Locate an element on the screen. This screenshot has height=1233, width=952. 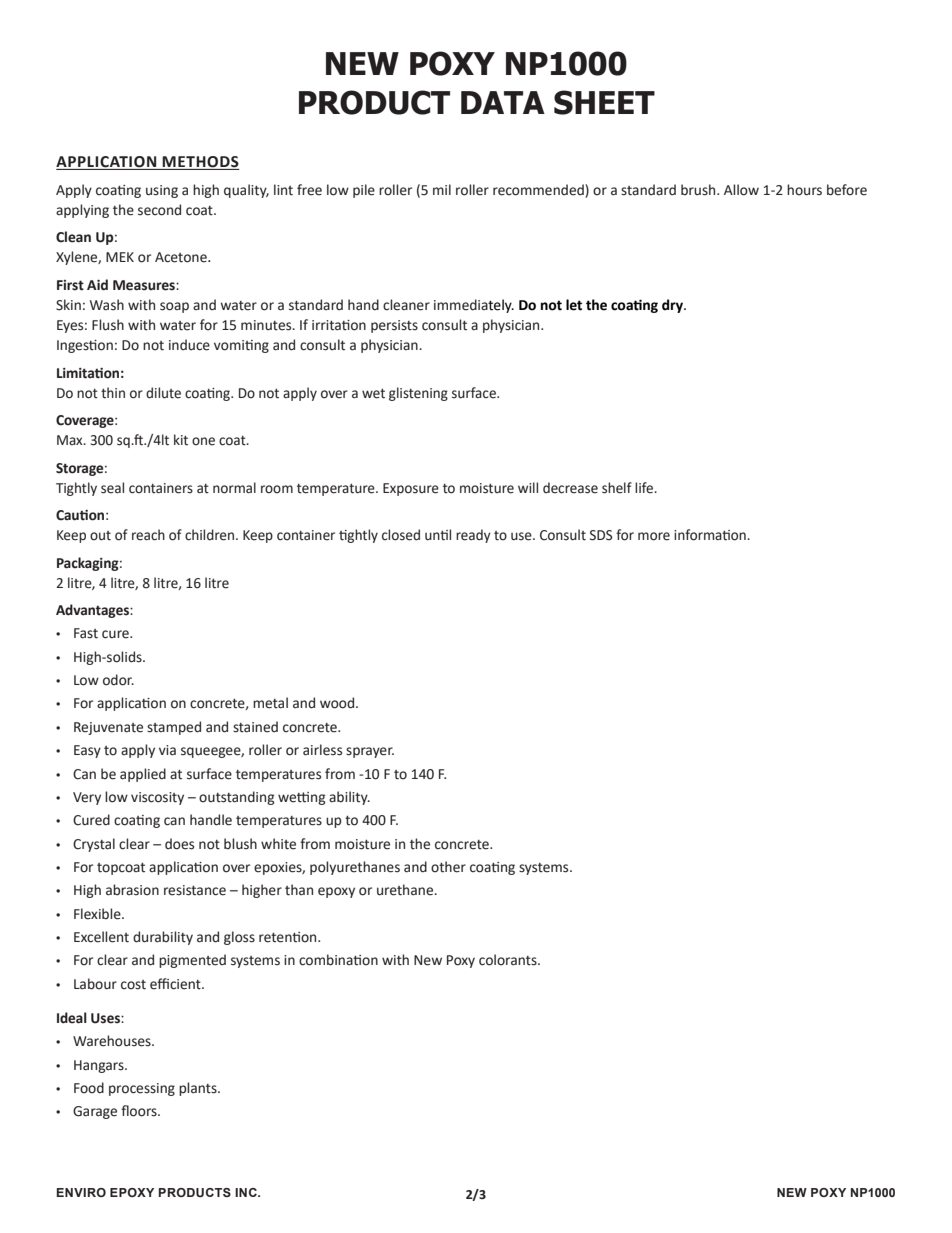
other is located at coordinates (448, 867).
